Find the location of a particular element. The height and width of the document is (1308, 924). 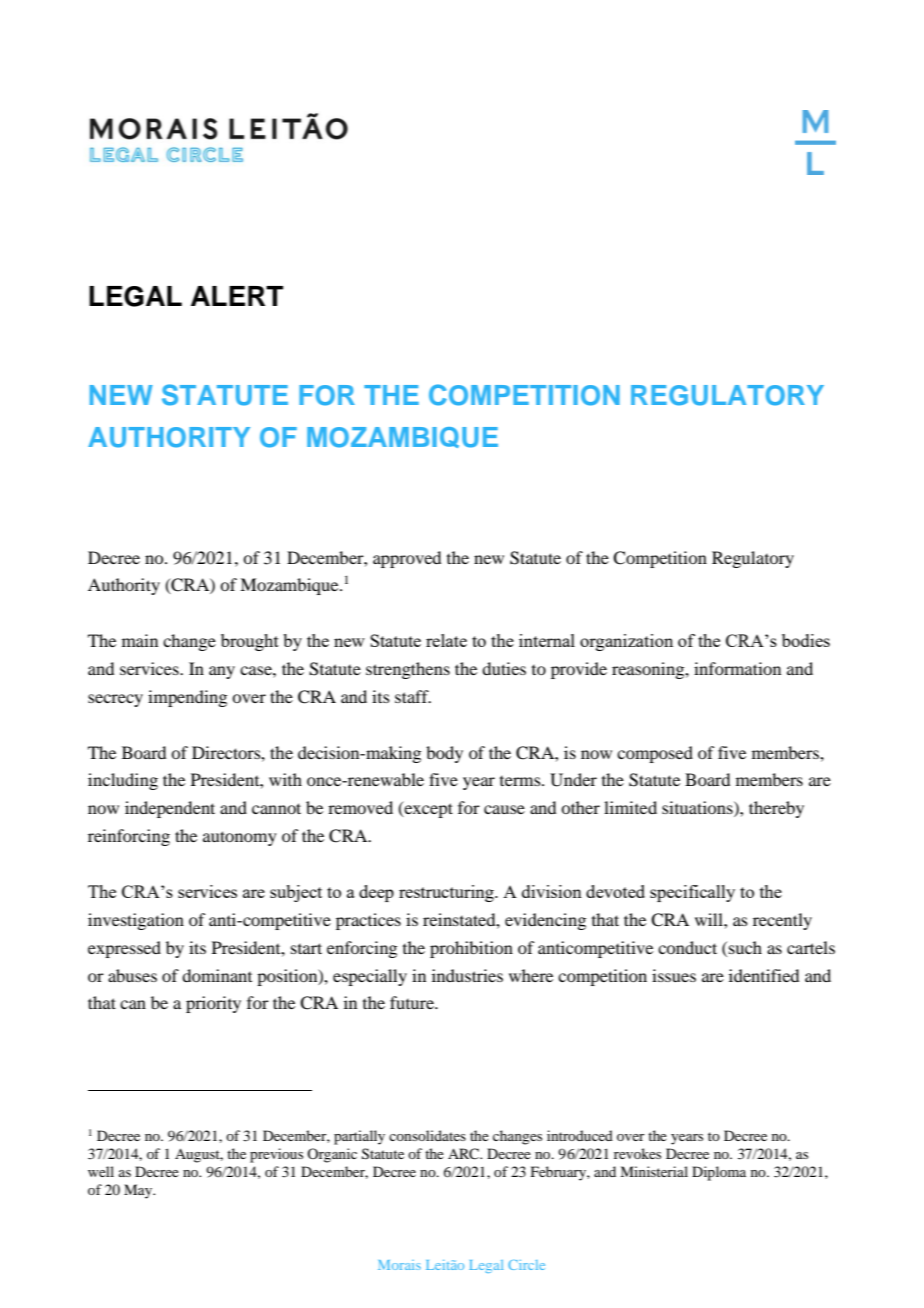

future is located at coordinates (413, 1002).
